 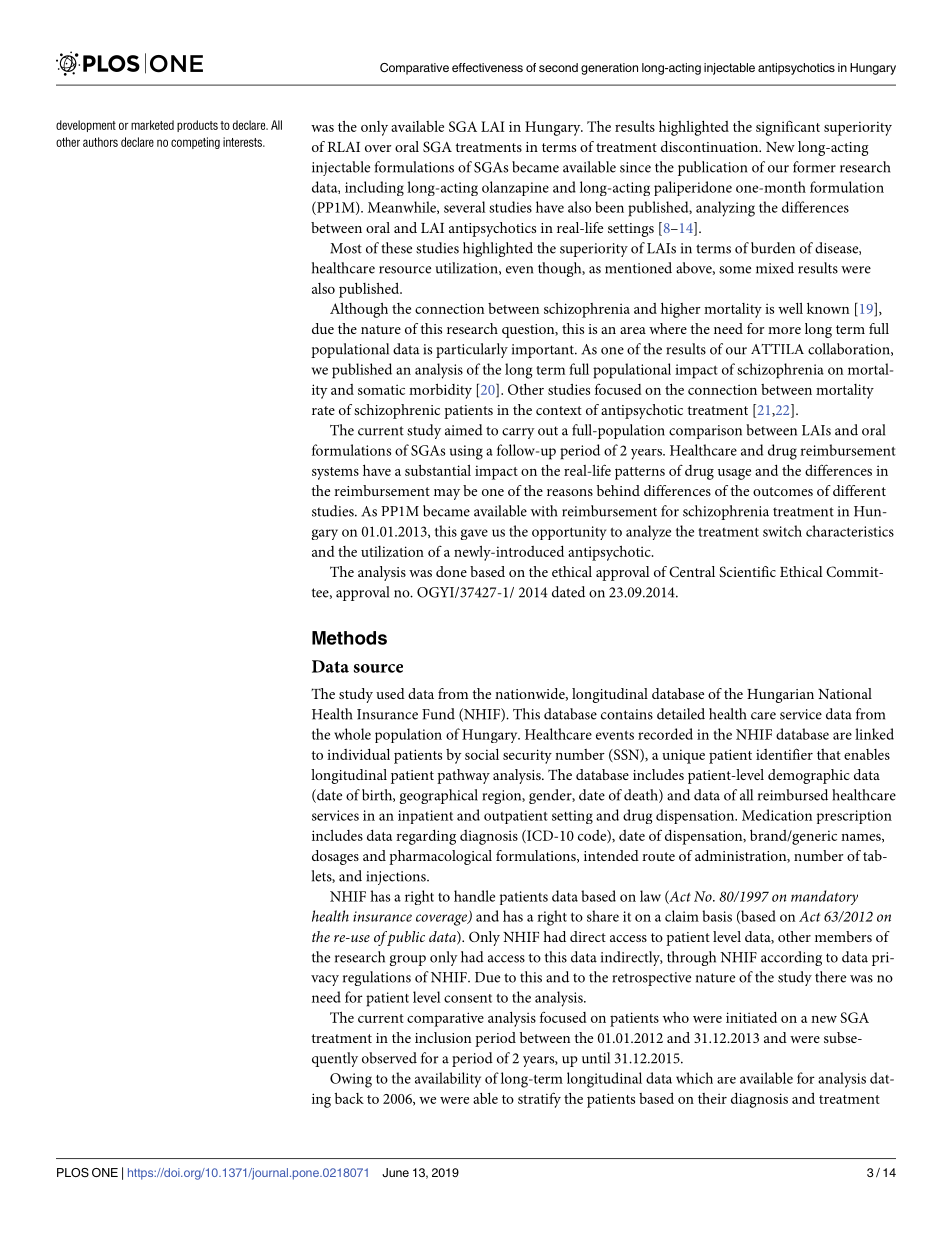 What do you see at coordinates (734, 474) in the image?
I see `usage` at bounding box center [734, 474].
